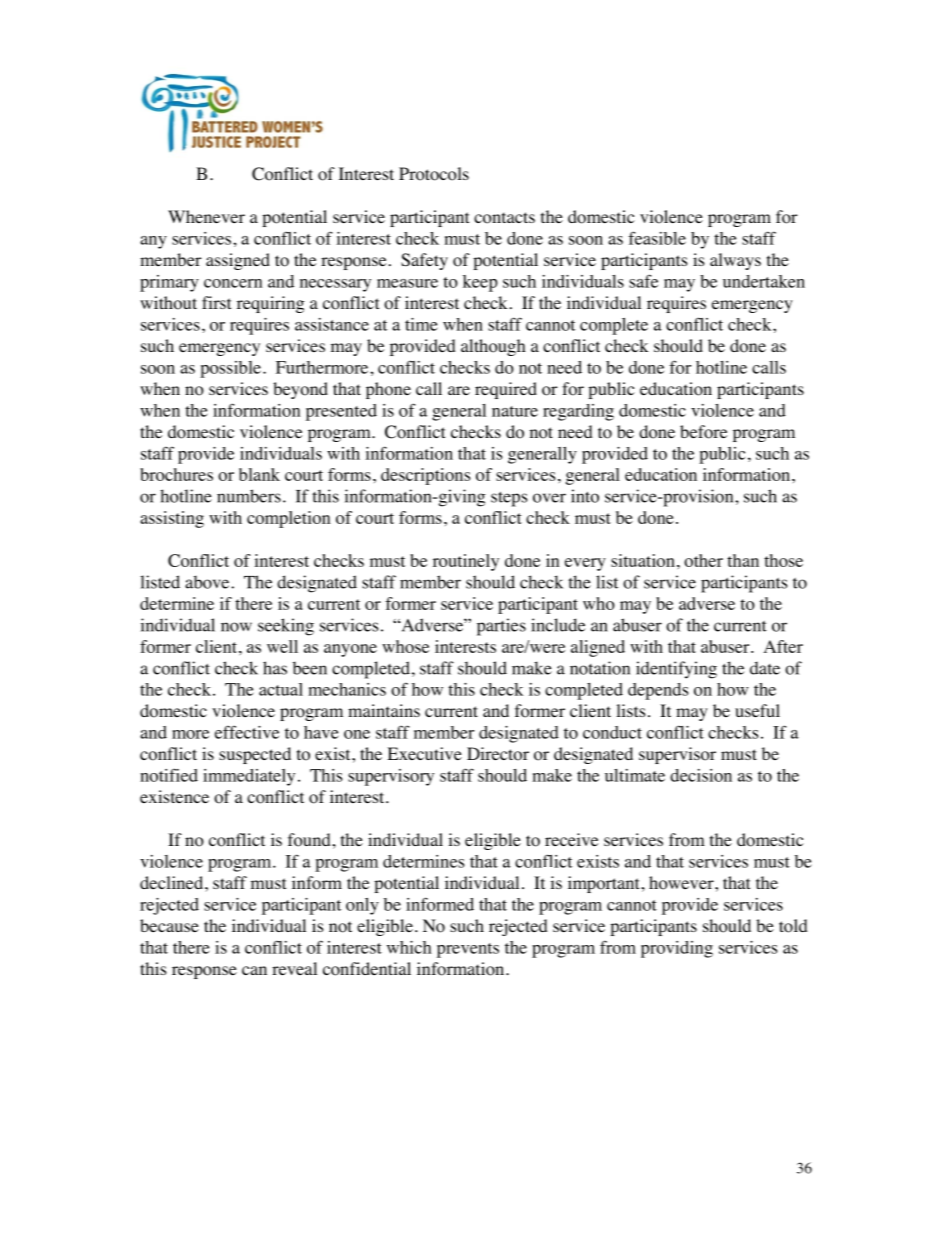  Describe the element at coordinates (504, 218) in the page. I see `contacts` at that location.
